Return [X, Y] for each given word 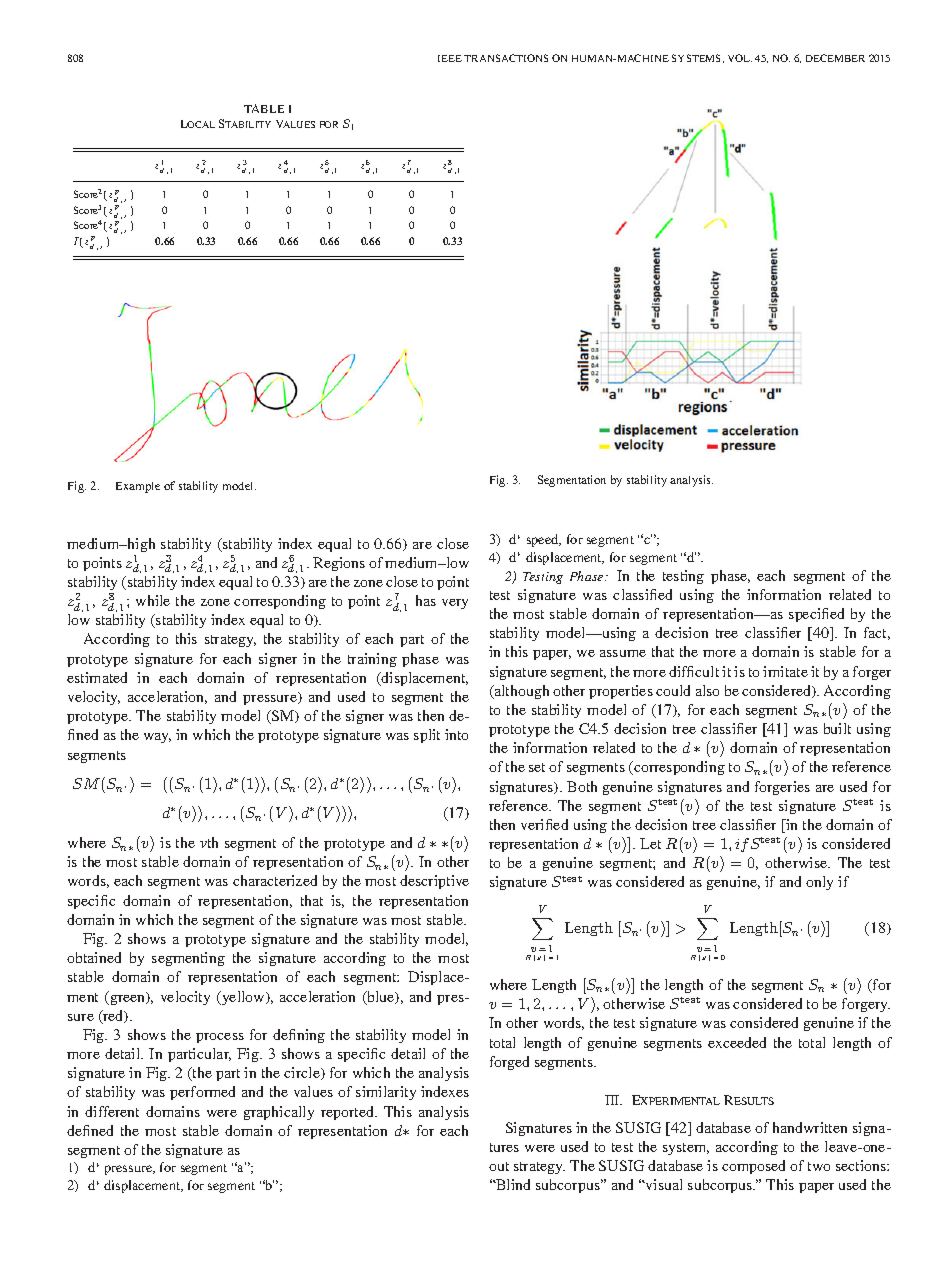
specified [816, 615]
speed [544, 540]
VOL [740, 58]
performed [202, 1093]
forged [509, 1063]
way [157, 738]
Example [138, 487]
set [537, 767]
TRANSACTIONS [506, 58]
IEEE [450, 58]
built [837, 728]
